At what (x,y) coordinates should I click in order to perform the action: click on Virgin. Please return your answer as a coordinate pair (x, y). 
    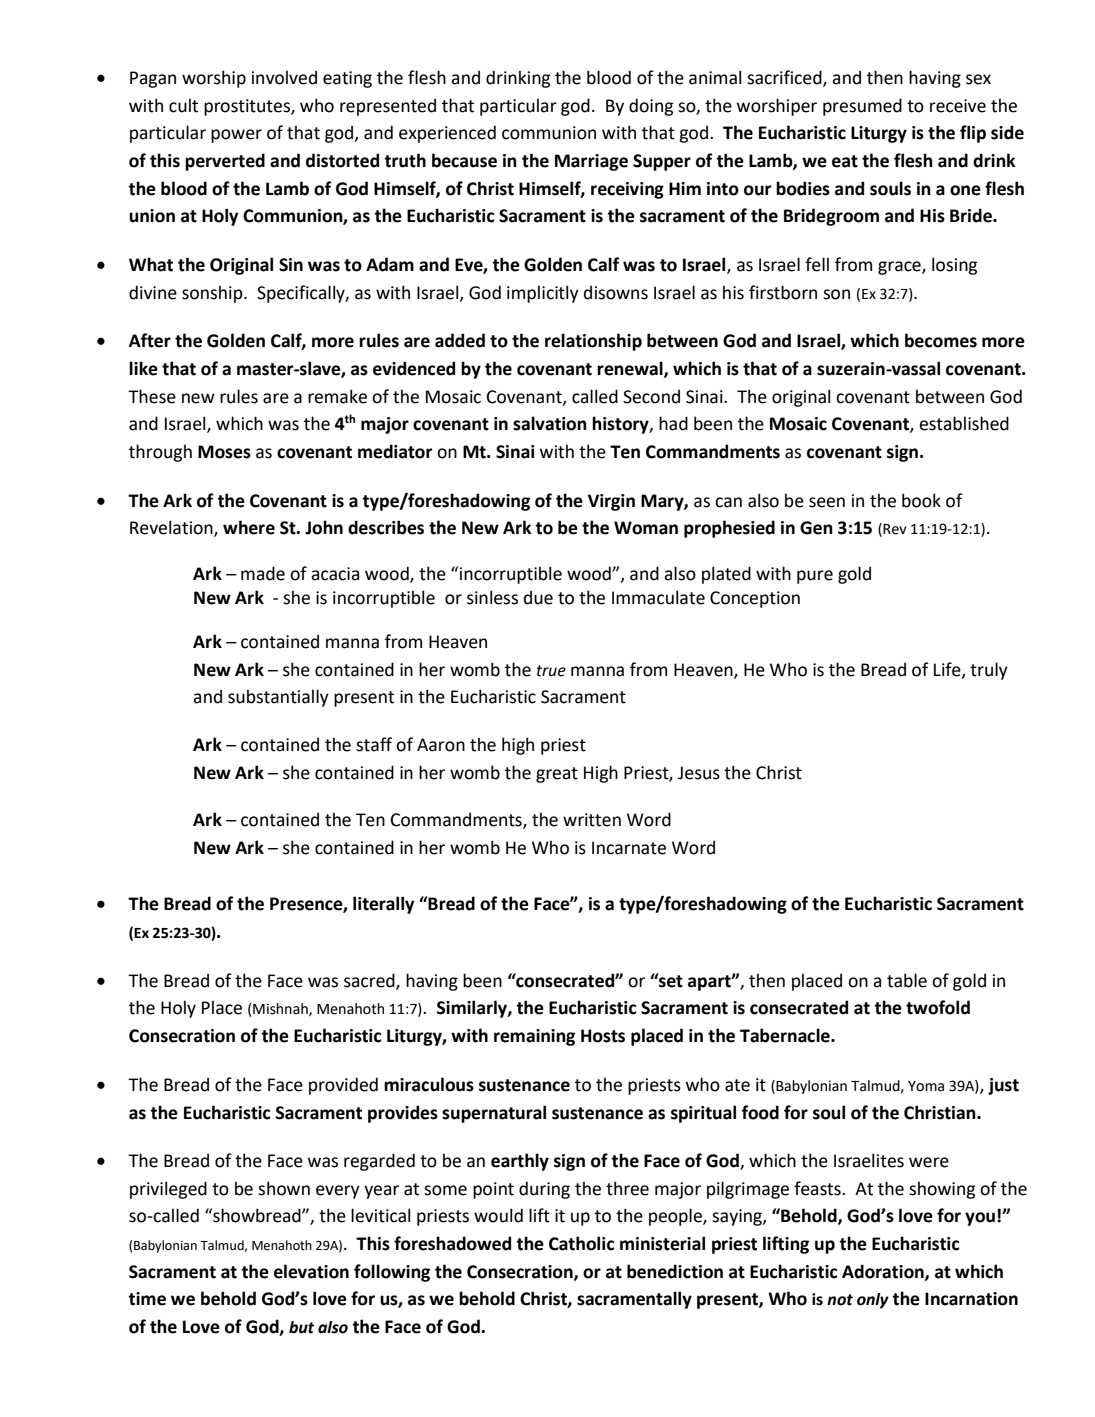
    Looking at the image, I should click on (611, 502).
